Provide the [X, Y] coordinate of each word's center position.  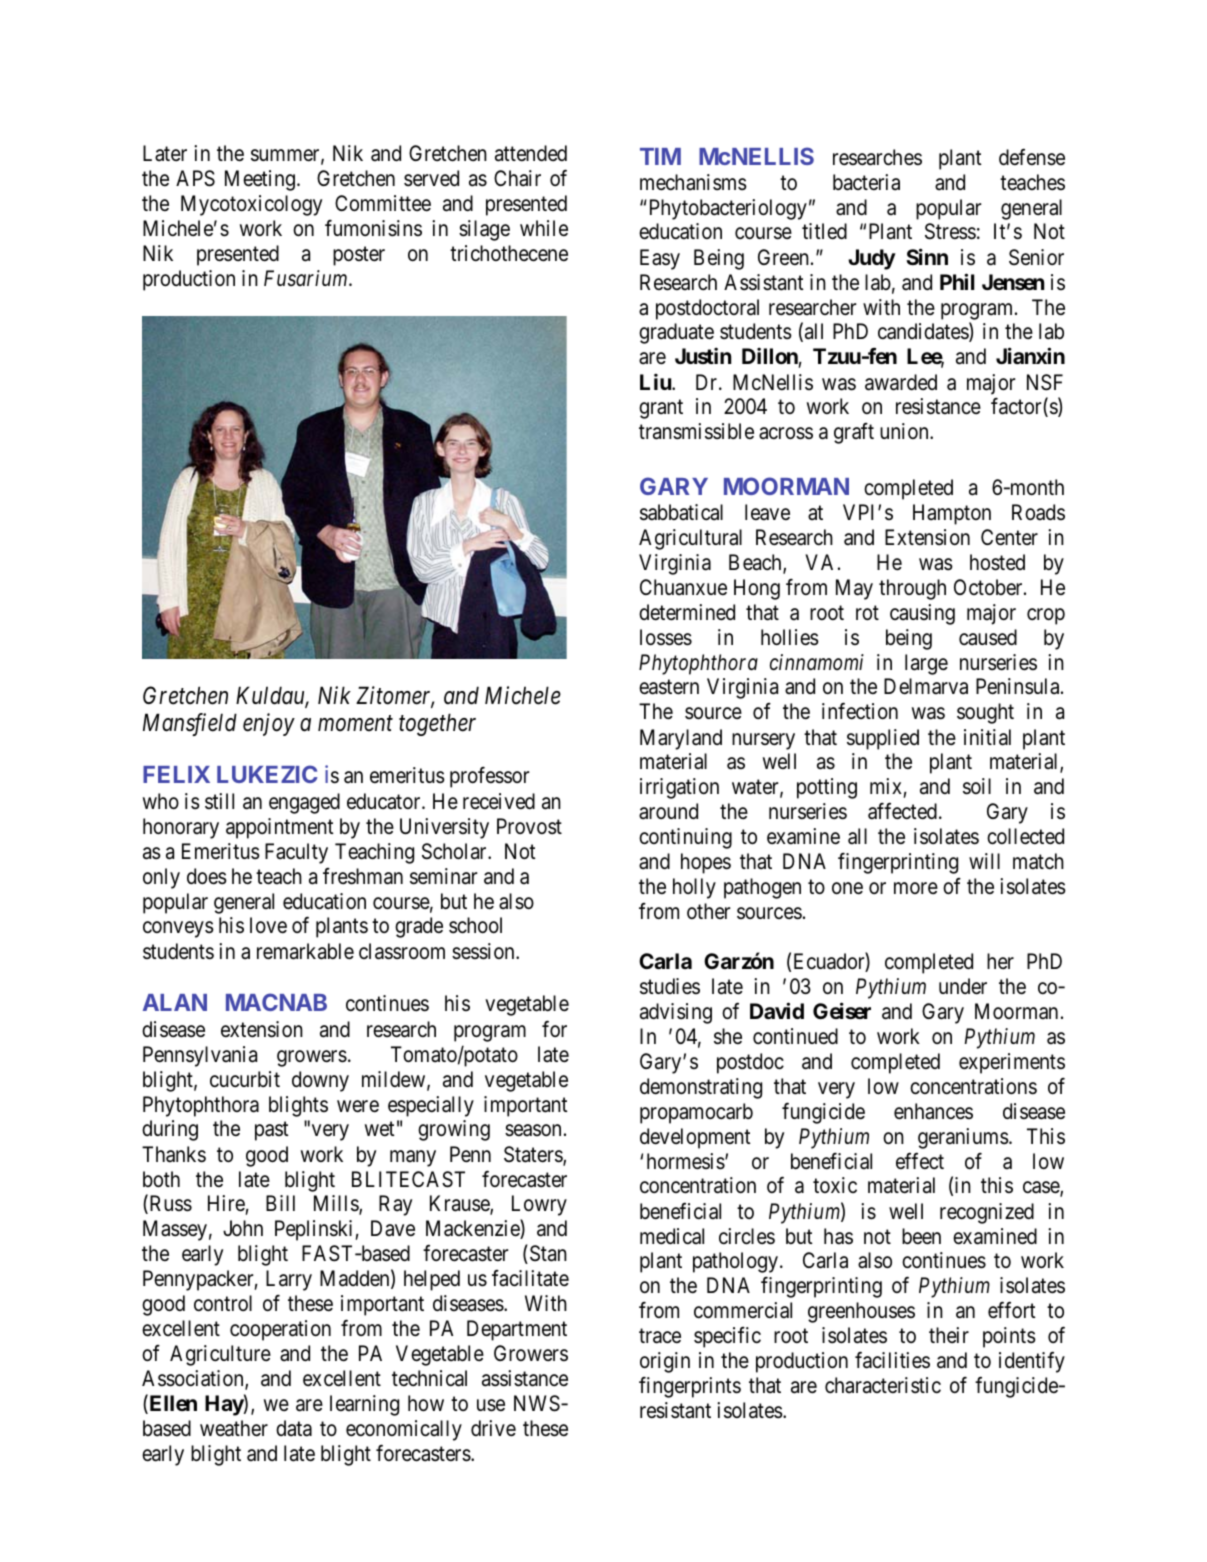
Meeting [260, 180]
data [294, 1428]
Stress [950, 231]
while [544, 228]
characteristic [883, 1385]
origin [665, 1362]
